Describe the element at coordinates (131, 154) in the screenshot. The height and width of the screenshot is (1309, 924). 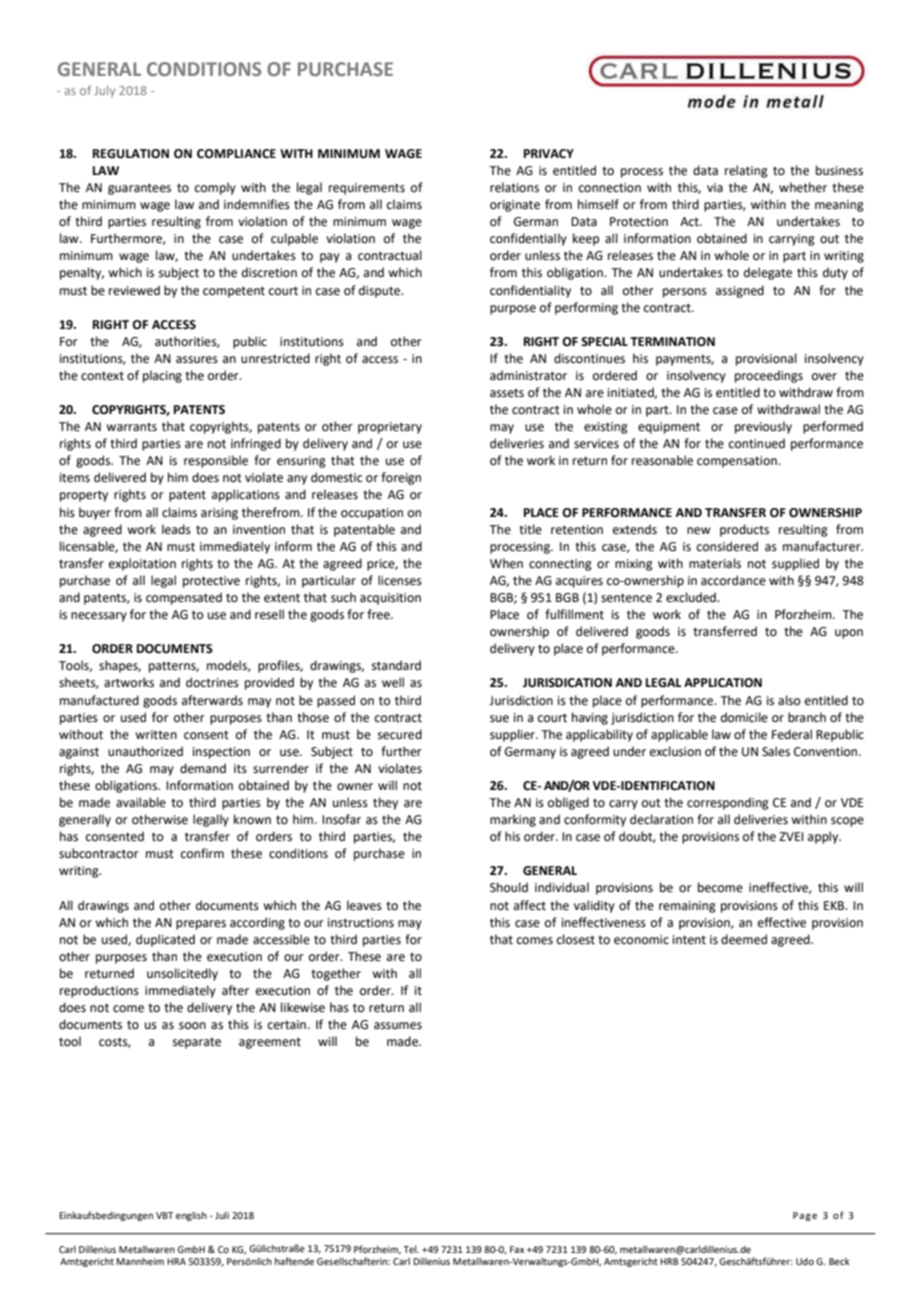
I see `REGULATION` at that location.
